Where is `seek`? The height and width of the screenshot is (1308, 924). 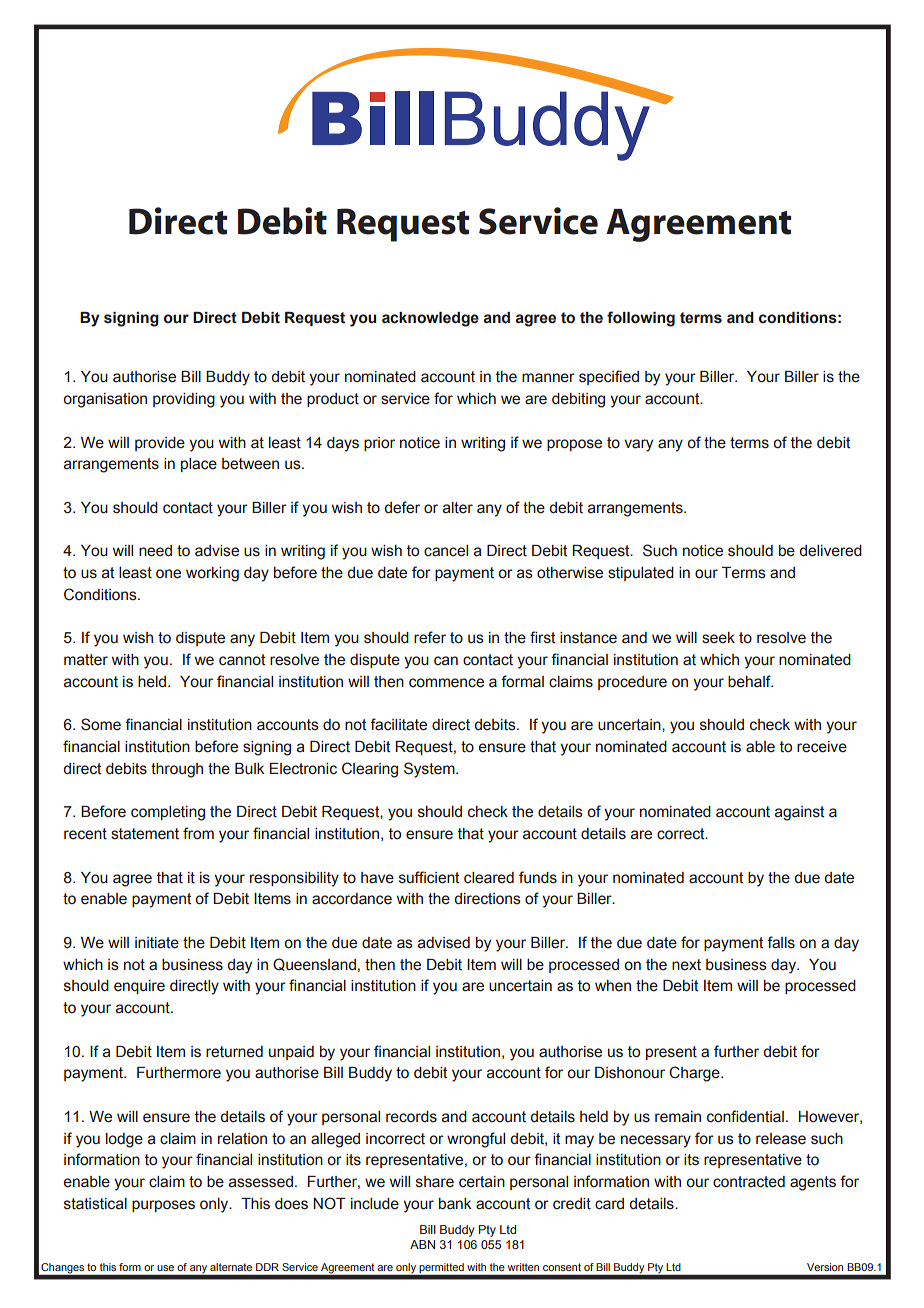
seek is located at coordinates (718, 638).
